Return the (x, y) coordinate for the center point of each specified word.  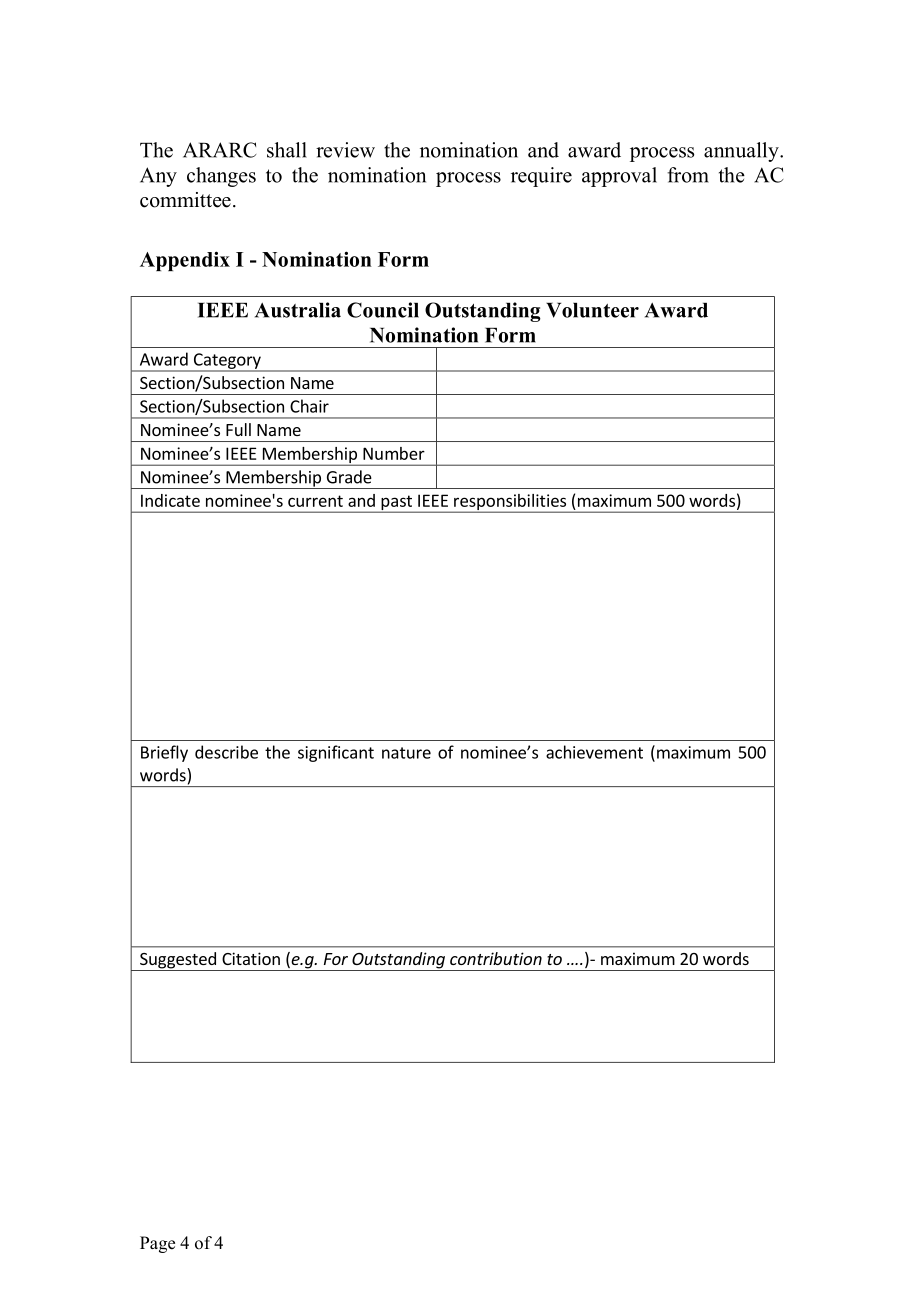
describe (226, 752)
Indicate (170, 500)
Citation (251, 958)
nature (406, 753)
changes (221, 177)
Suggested (178, 961)
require (541, 177)
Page (157, 1244)
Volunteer (592, 310)
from (688, 175)
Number (394, 453)
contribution (496, 958)
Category (227, 362)
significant (336, 753)
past (396, 503)
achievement (594, 752)
